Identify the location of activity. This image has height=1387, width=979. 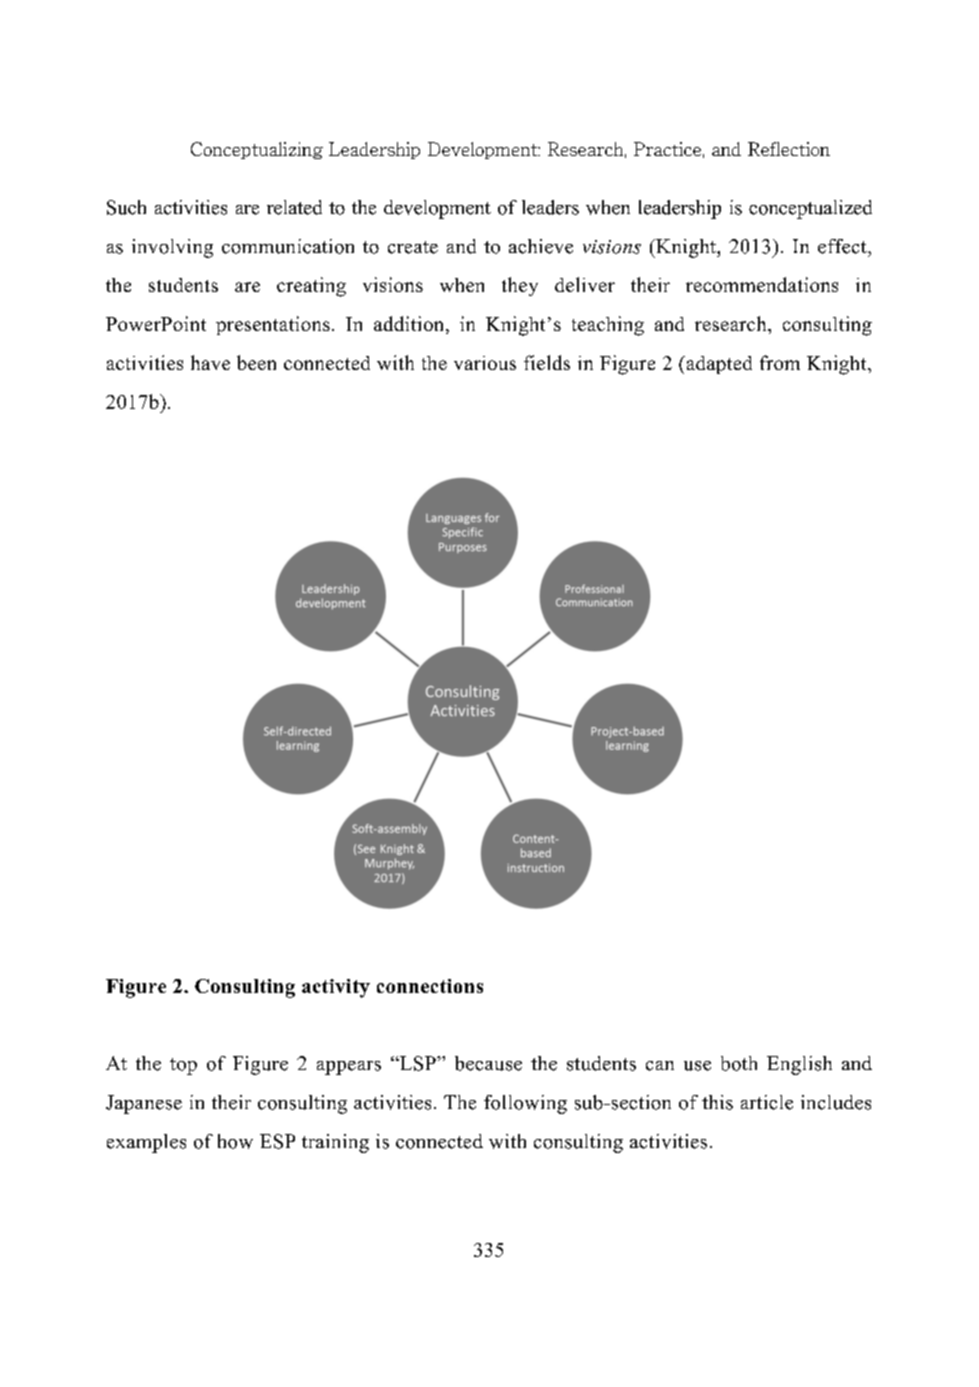
(336, 988).
